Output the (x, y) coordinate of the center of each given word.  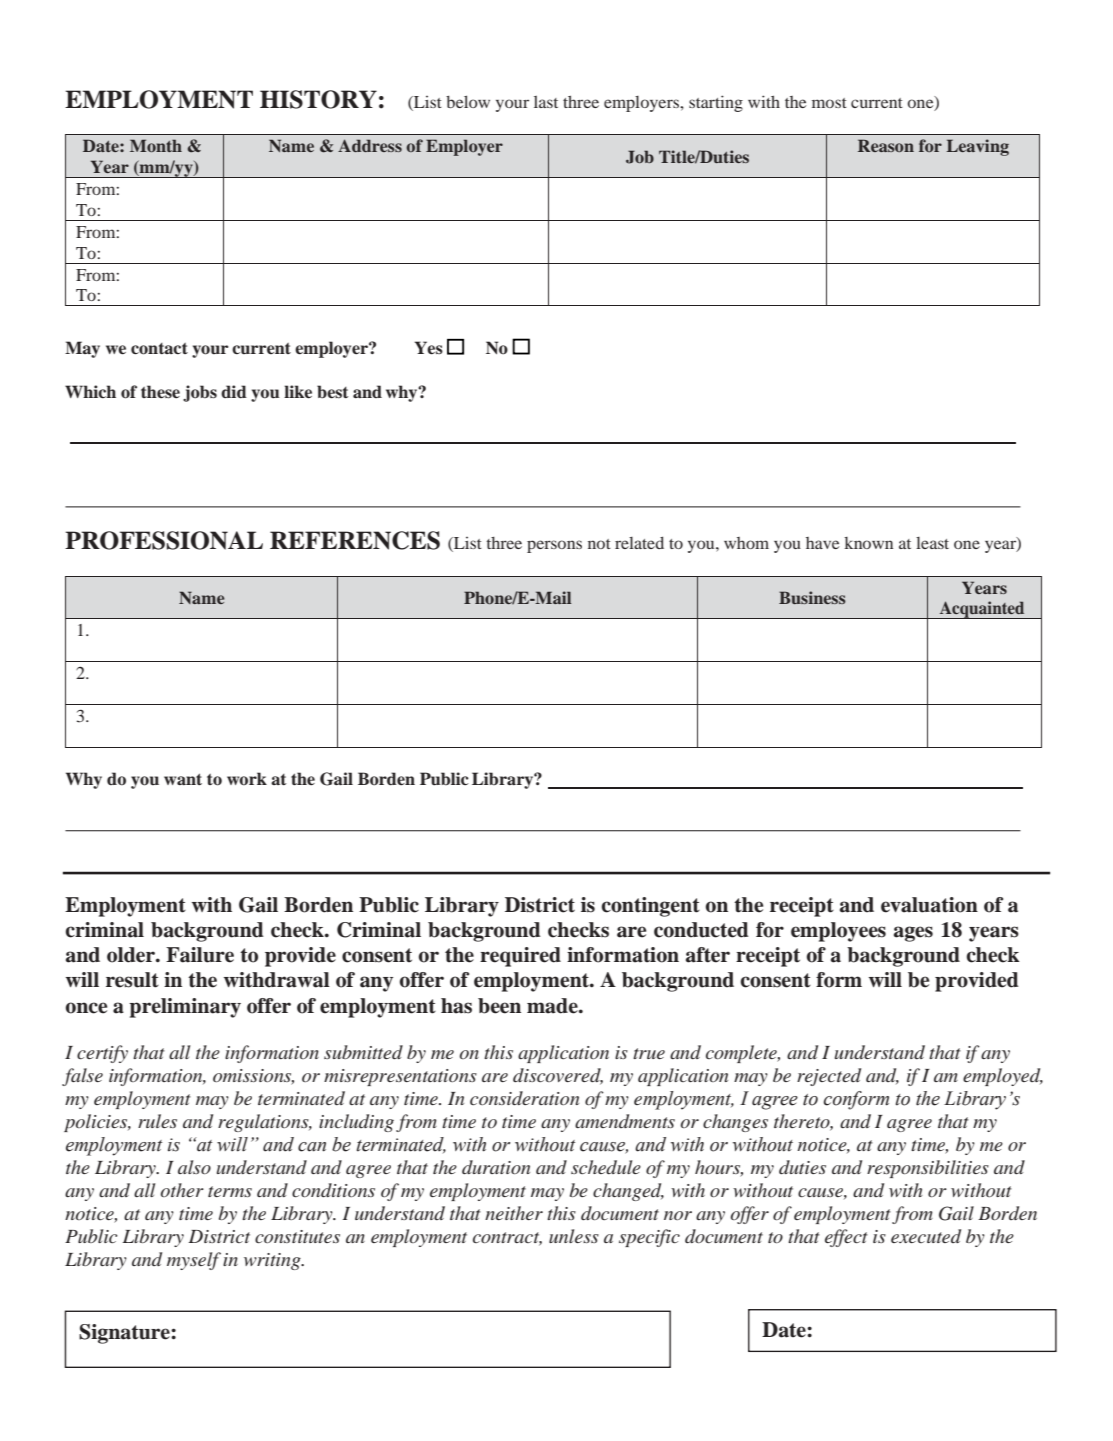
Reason (886, 145)
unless (574, 1236)
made (553, 1006)
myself (194, 1261)
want (183, 779)
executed (926, 1236)
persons (554, 546)
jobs (200, 393)
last (546, 102)
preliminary (185, 1008)
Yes (428, 348)
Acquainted (982, 610)
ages (913, 934)
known (868, 543)
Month (156, 145)
